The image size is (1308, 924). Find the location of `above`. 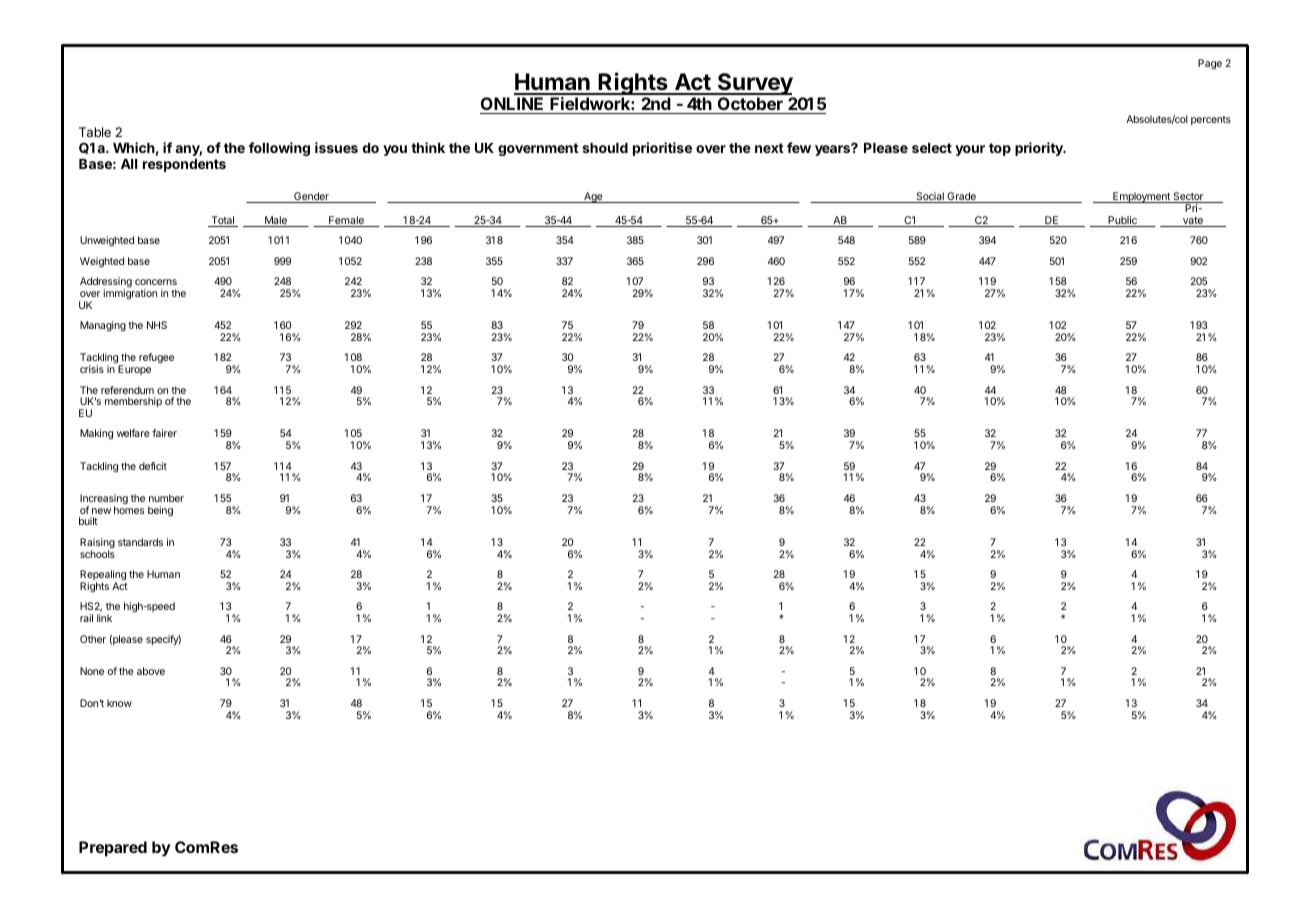

above is located at coordinates (151, 671).
